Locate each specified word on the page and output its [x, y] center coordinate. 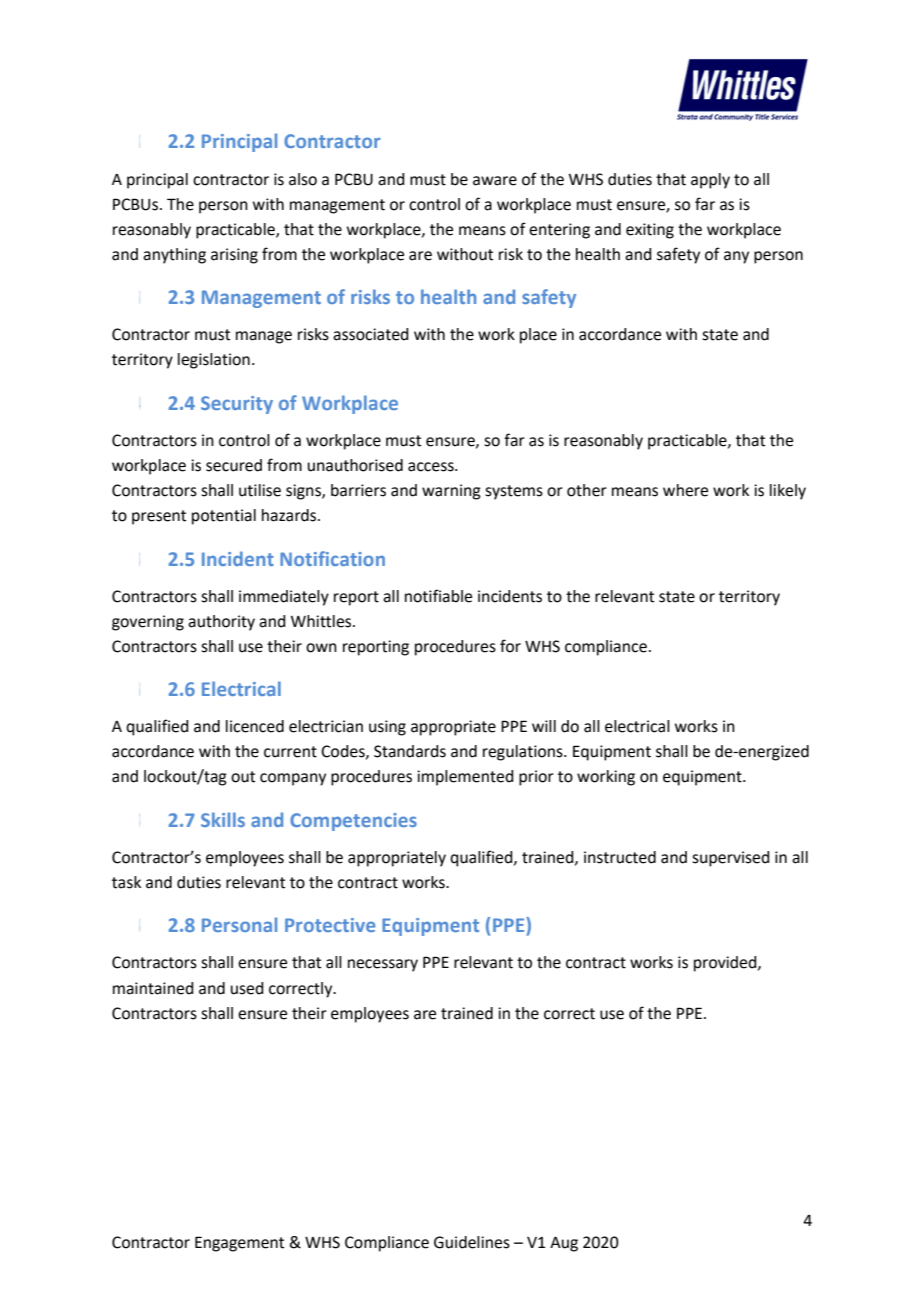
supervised [731, 859]
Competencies [353, 822]
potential [224, 517]
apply [710, 181]
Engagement [239, 1244]
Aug [564, 1244]
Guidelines [472, 1242]
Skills [223, 819]
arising [234, 256]
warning [451, 492]
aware [495, 181]
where [685, 490]
